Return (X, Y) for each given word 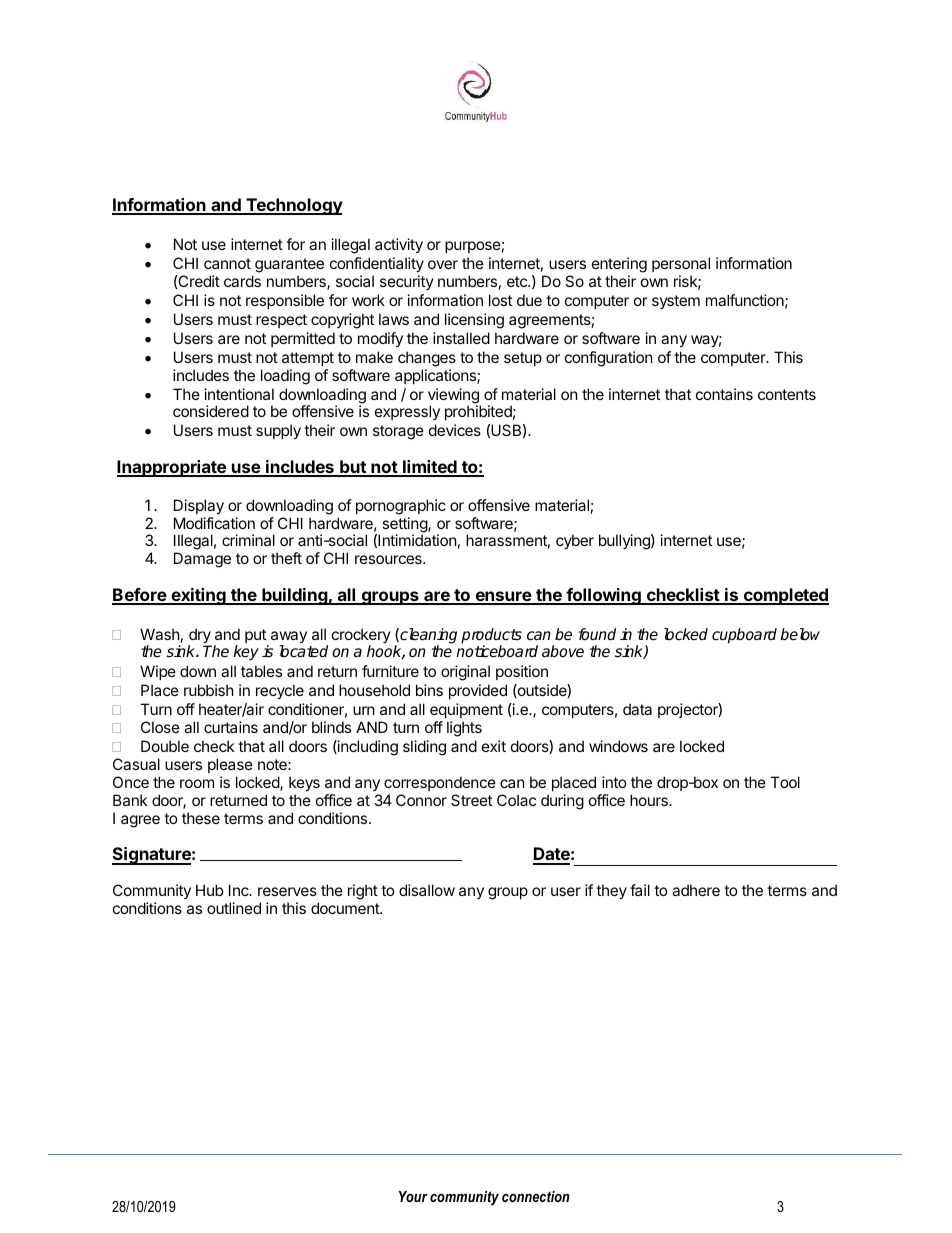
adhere (696, 890)
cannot (227, 263)
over (443, 264)
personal (681, 264)
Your (413, 1196)
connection (536, 1196)
